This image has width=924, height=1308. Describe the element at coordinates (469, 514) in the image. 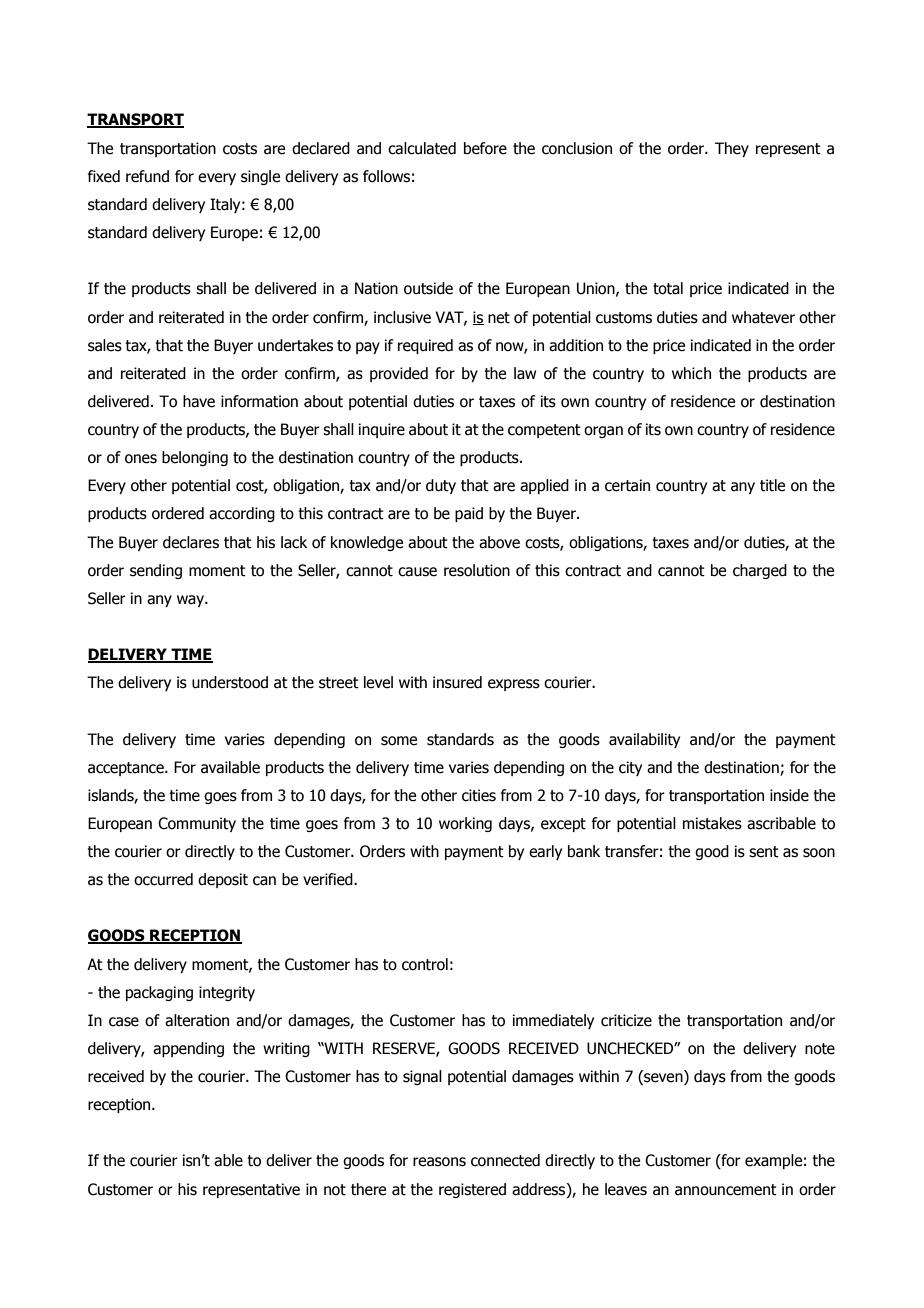

I see `paid` at that location.
